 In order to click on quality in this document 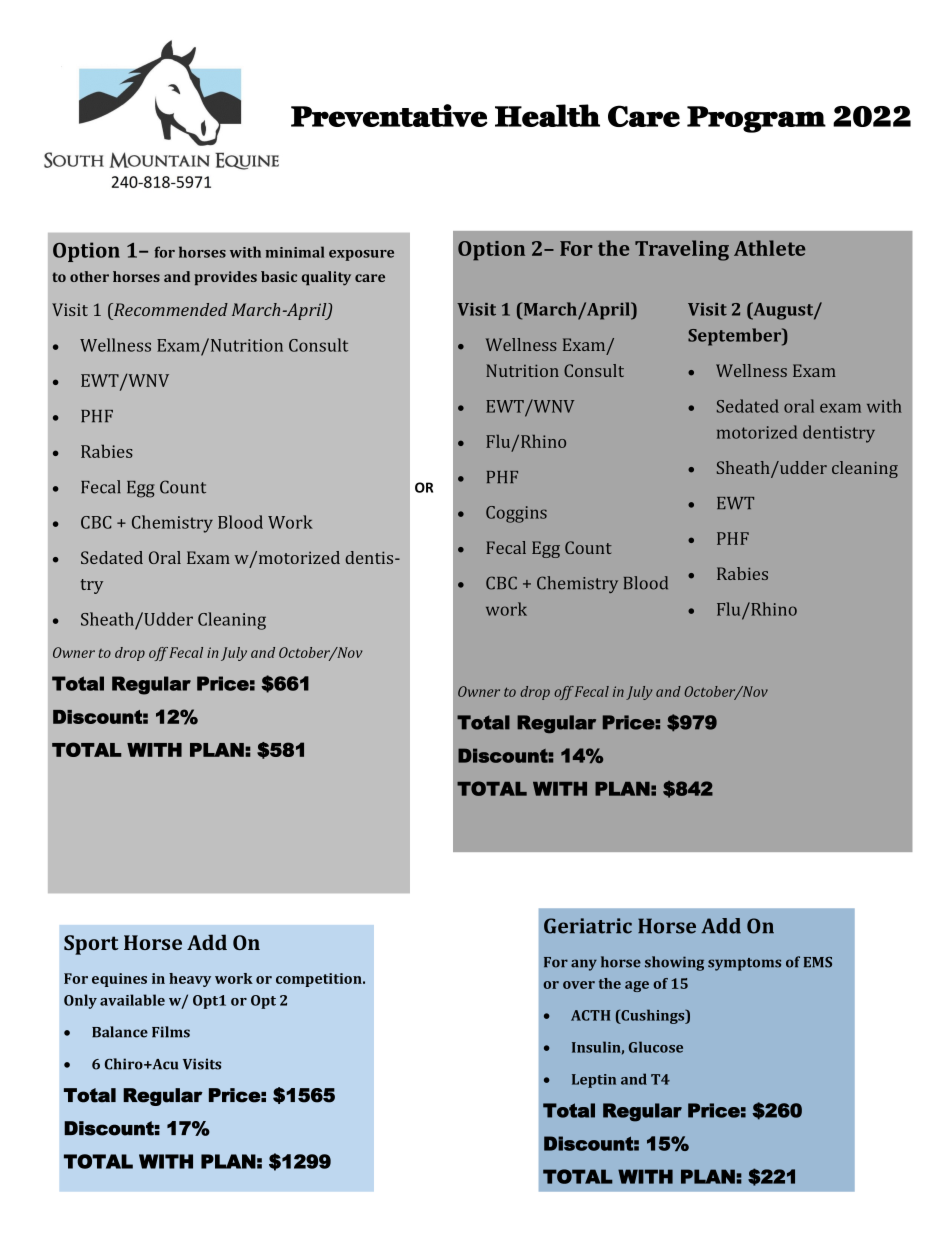, I will do `click(326, 278)`.
